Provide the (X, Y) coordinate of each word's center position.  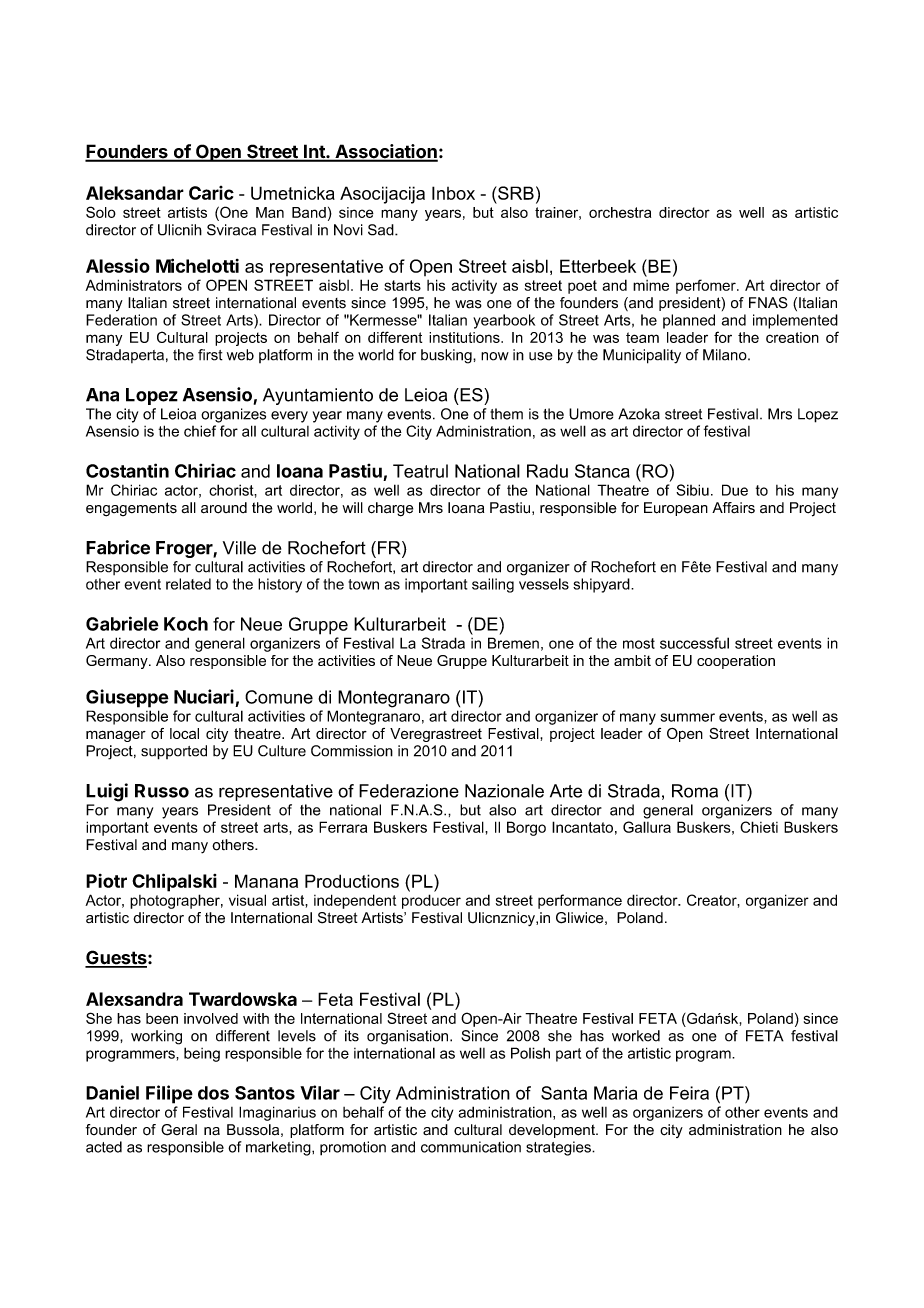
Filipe (169, 1094)
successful (694, 643)
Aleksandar (135, 193)
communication (471, 1147)
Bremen (513, 643)
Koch (186, 624)
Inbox (453, 193)
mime (651, 285)
